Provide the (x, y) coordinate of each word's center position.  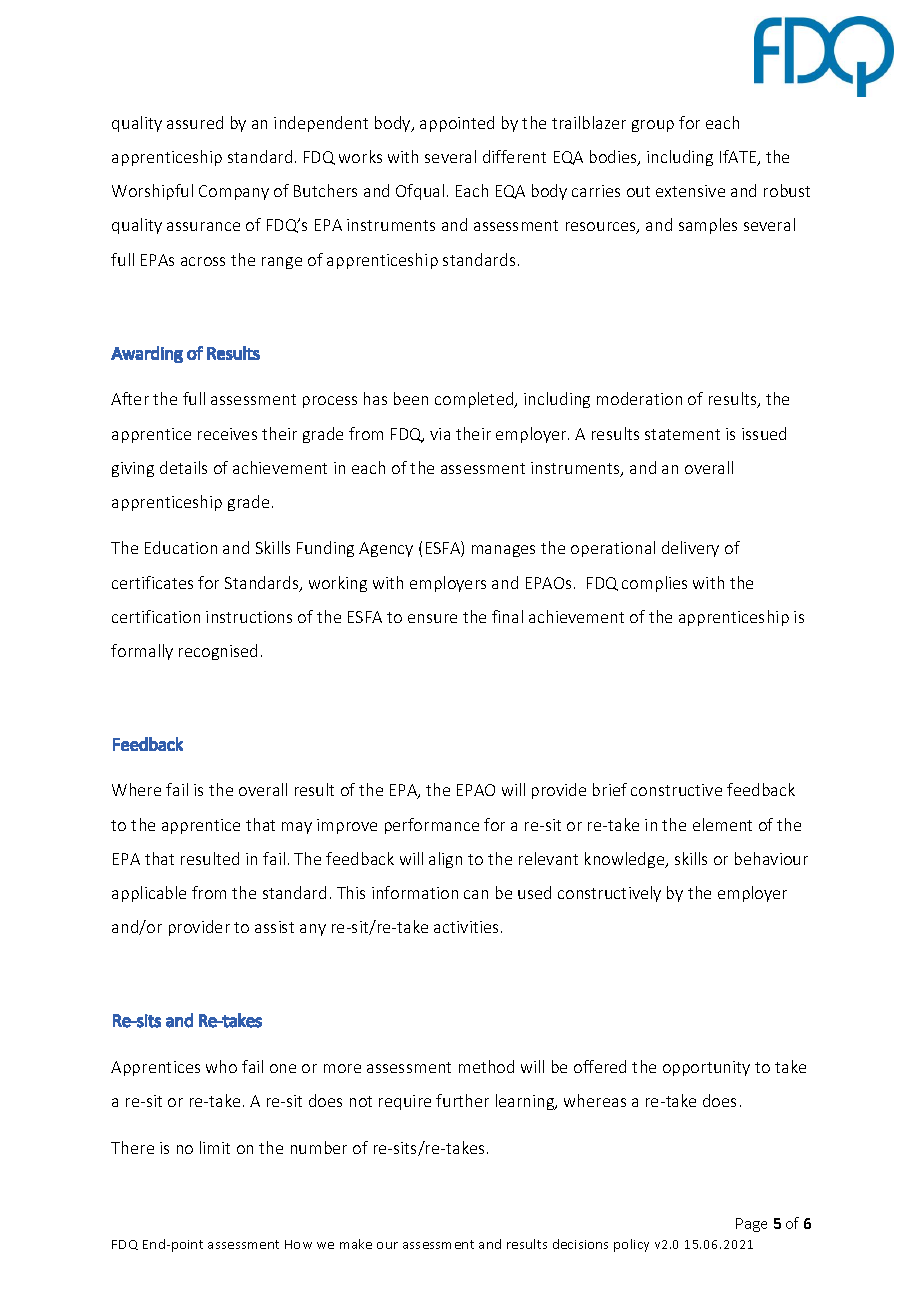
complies (654, 584)
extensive (690, 191)
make (356, 1244)
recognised (218, 652)
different (514, 156)
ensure (432, 618)
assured (195, 122)
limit (215, 1147)
